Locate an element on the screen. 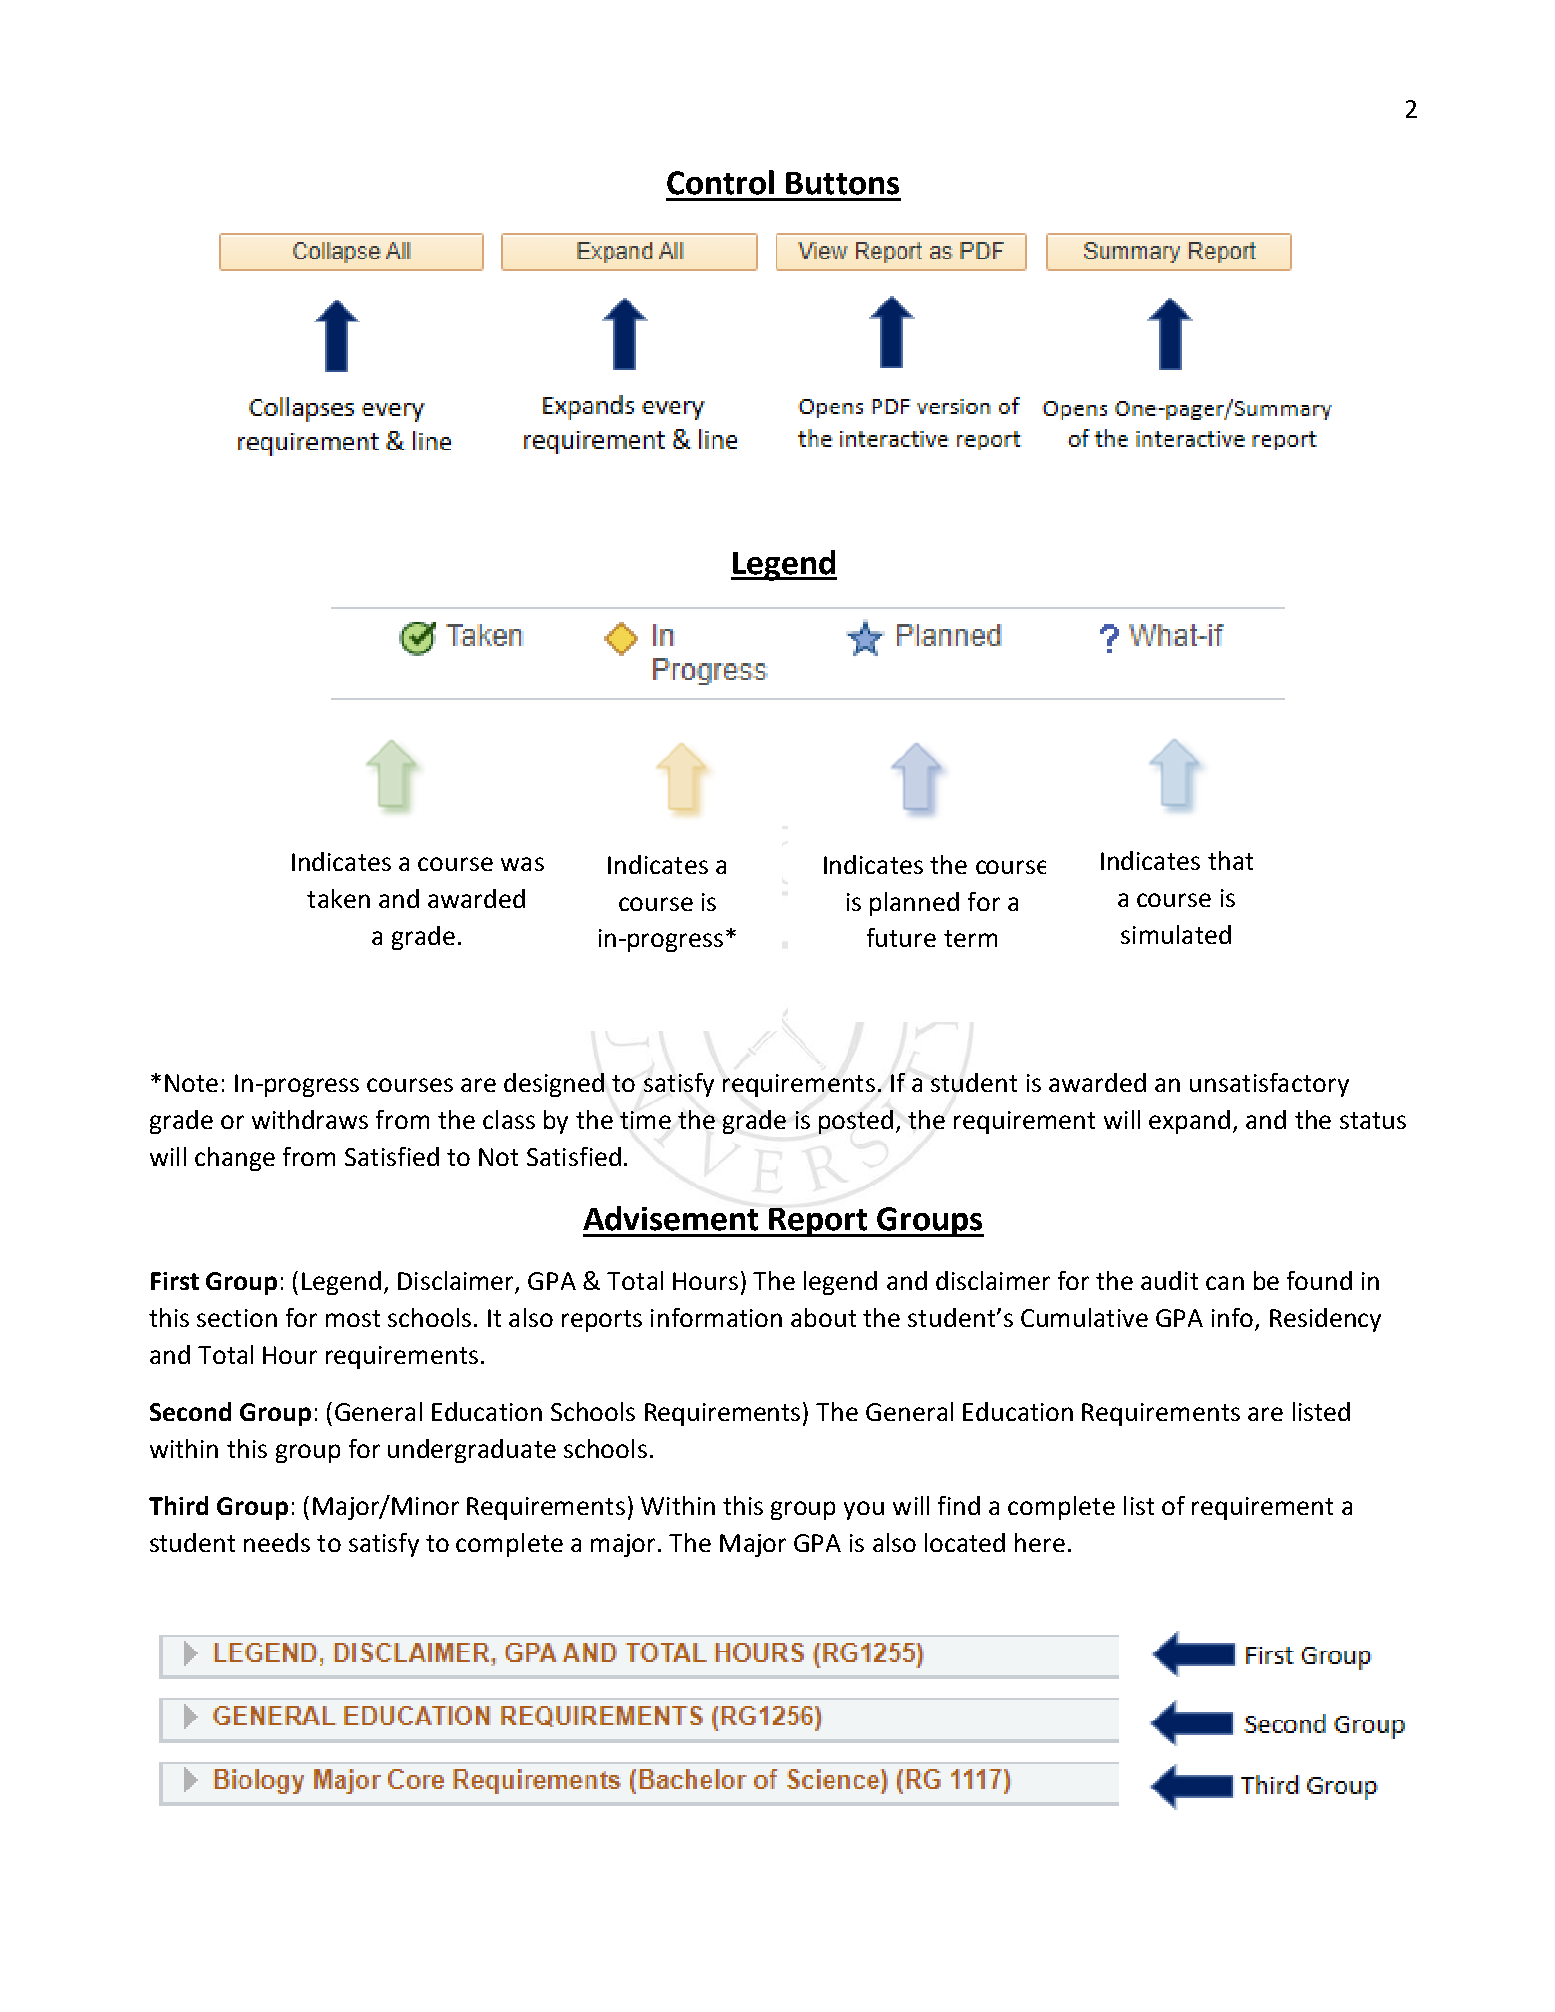 The width and height of the screenshot is (1555, 2012). term is located at coordinates (970, 938).
